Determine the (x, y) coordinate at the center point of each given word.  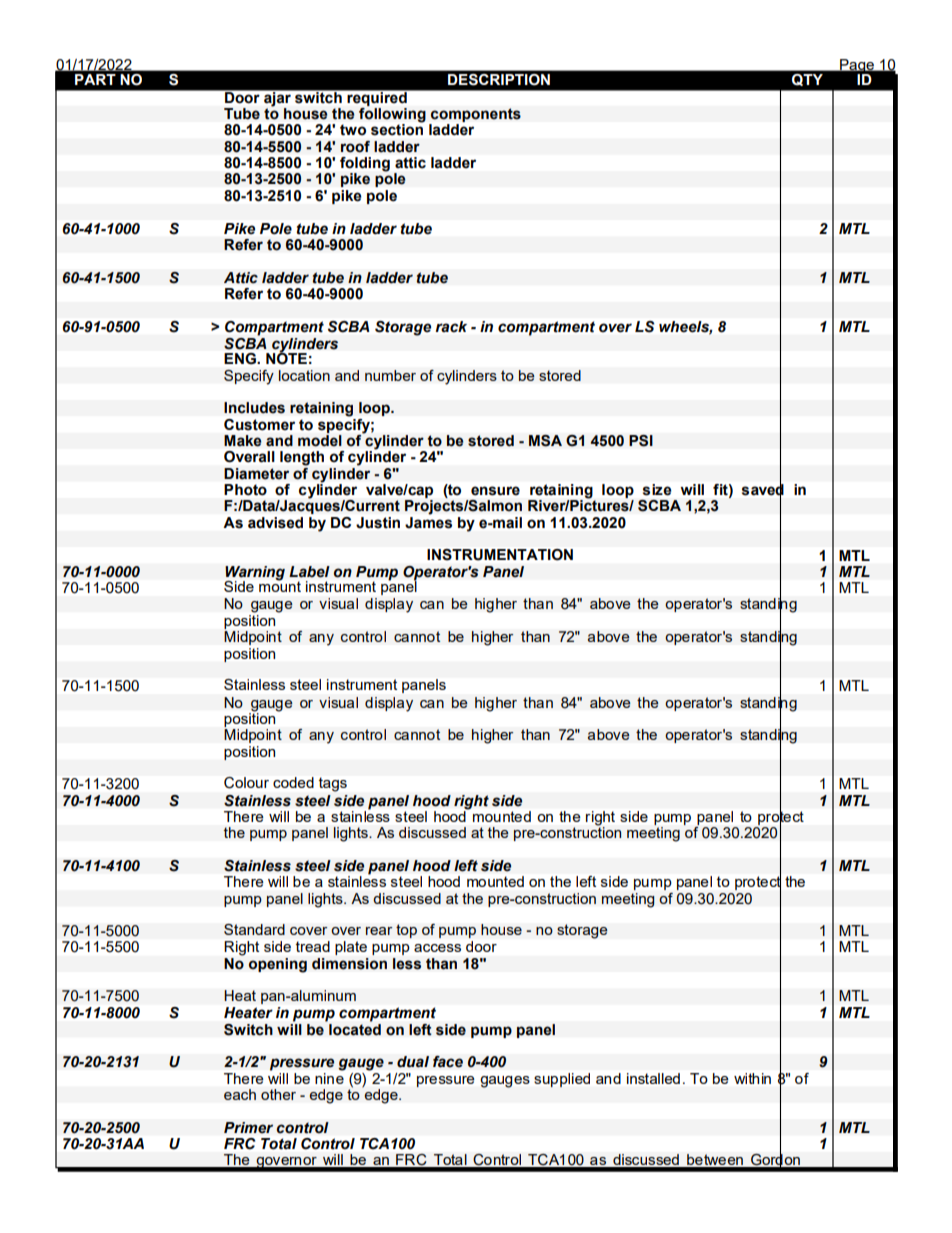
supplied (562, 1080)
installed (653, 1078)
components (475, 116)
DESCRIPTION (499, 80)
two (353, 129)
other (278, 1094)
